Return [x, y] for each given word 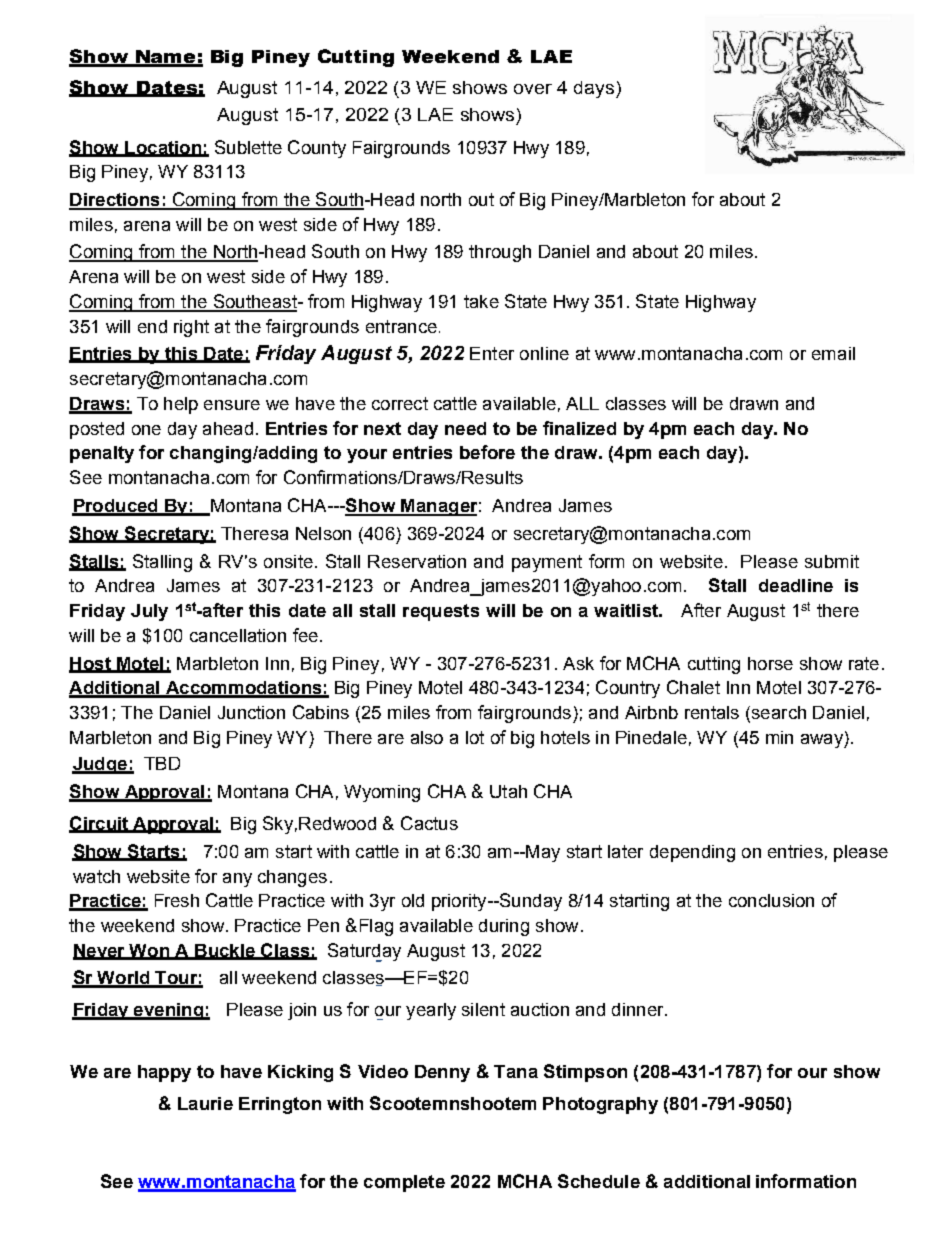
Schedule [599, 1181]
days [595, 89]
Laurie [205, 1103]
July [149, 612]
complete [404, 1183]
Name [166, 58]
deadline [796, 585]
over [533, 89]
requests [441, 612]
